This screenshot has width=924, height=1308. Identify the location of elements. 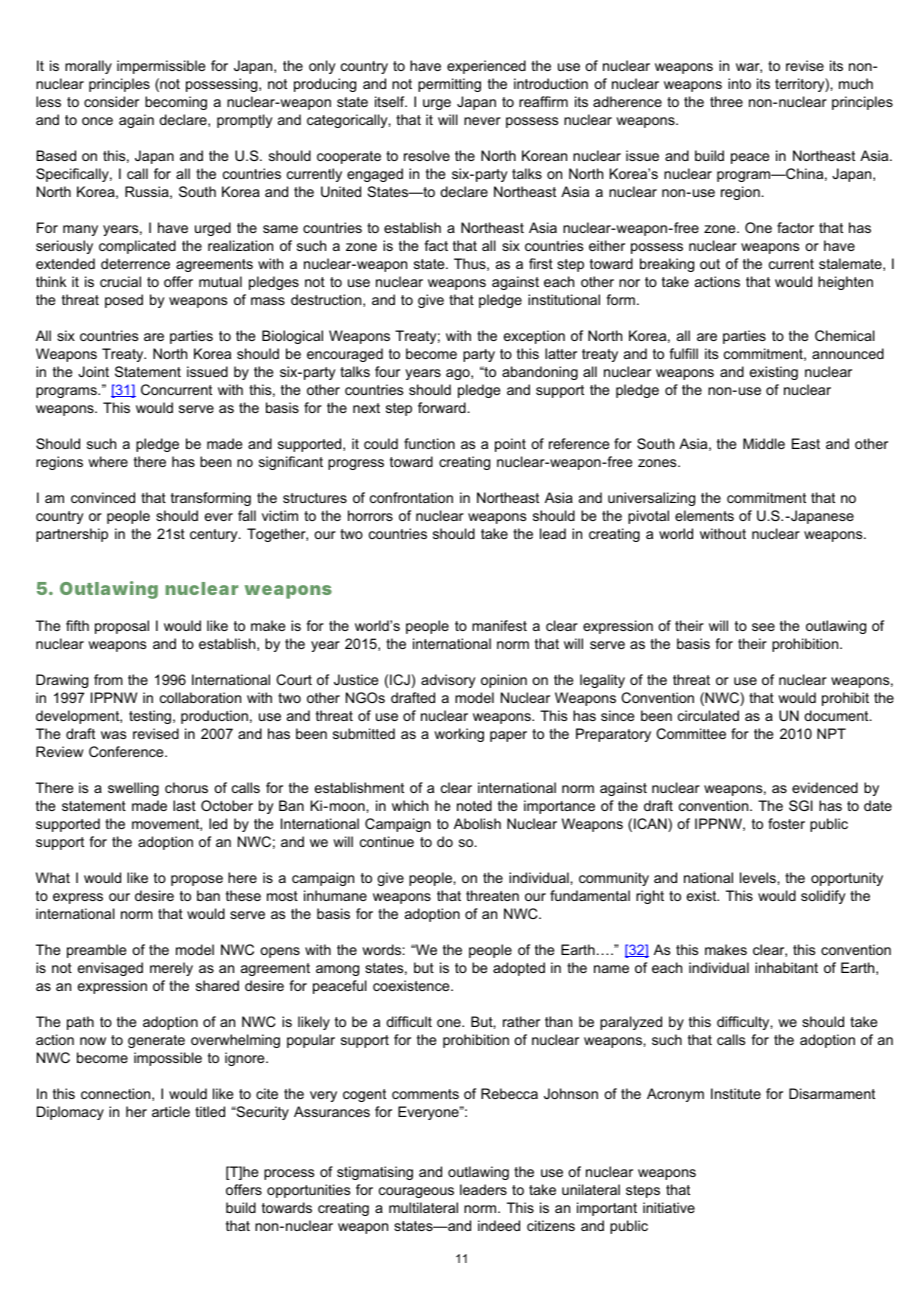
(704, 515).
